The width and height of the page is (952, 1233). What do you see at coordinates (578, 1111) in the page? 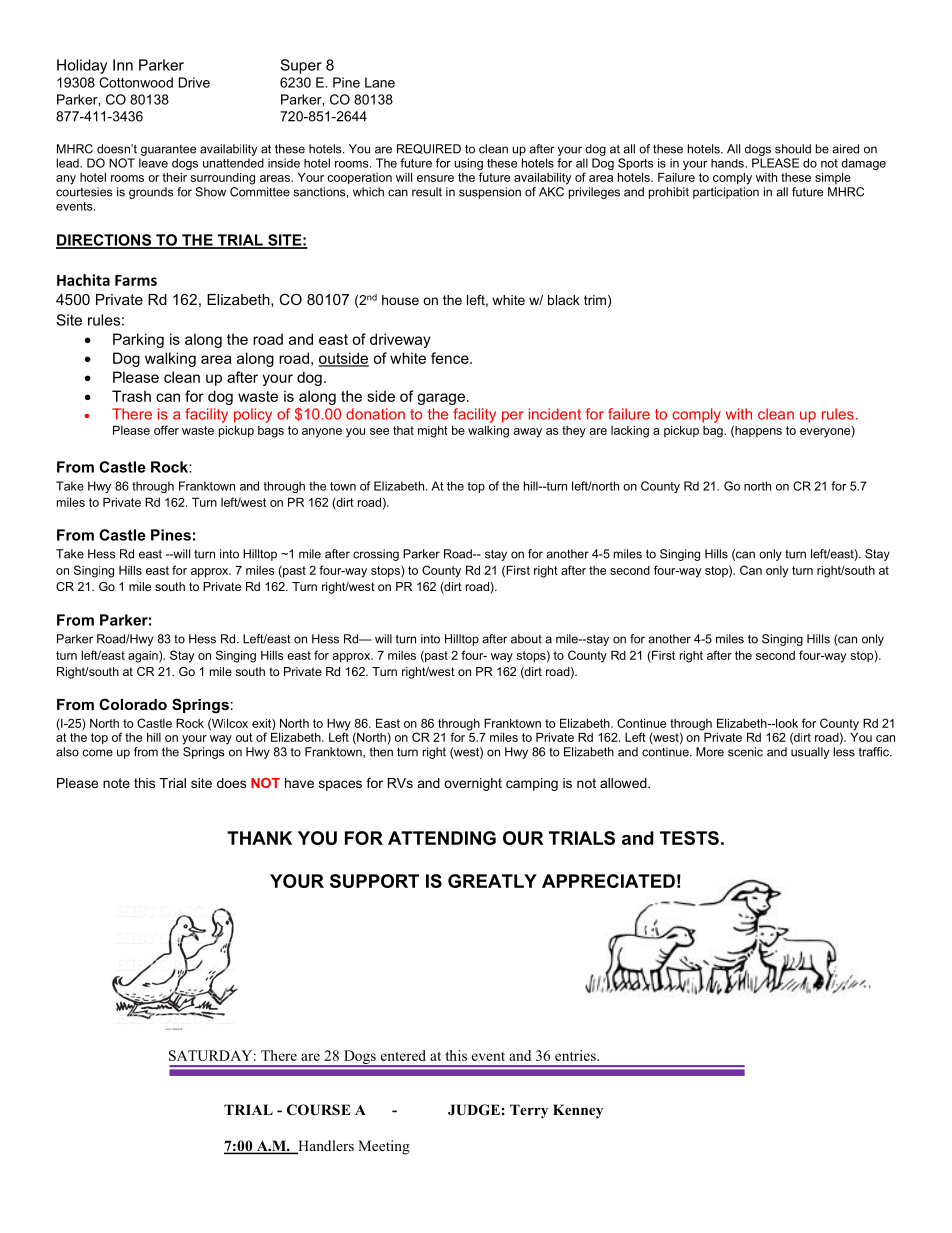
I see `Kenney` at bounding box center [578, 1111].
